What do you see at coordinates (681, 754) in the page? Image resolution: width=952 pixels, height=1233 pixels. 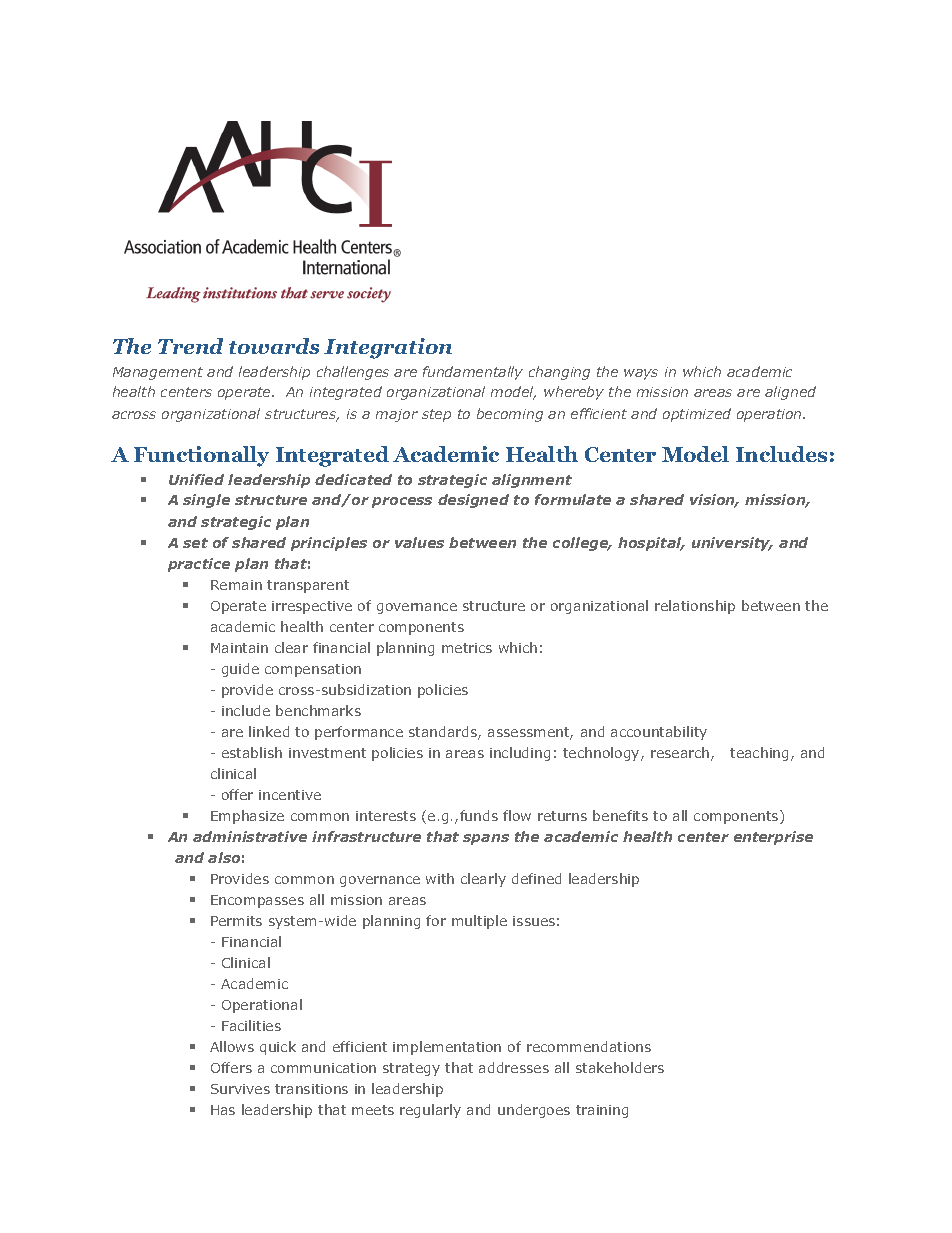 I see `research` at bounding box center [681, 754].
